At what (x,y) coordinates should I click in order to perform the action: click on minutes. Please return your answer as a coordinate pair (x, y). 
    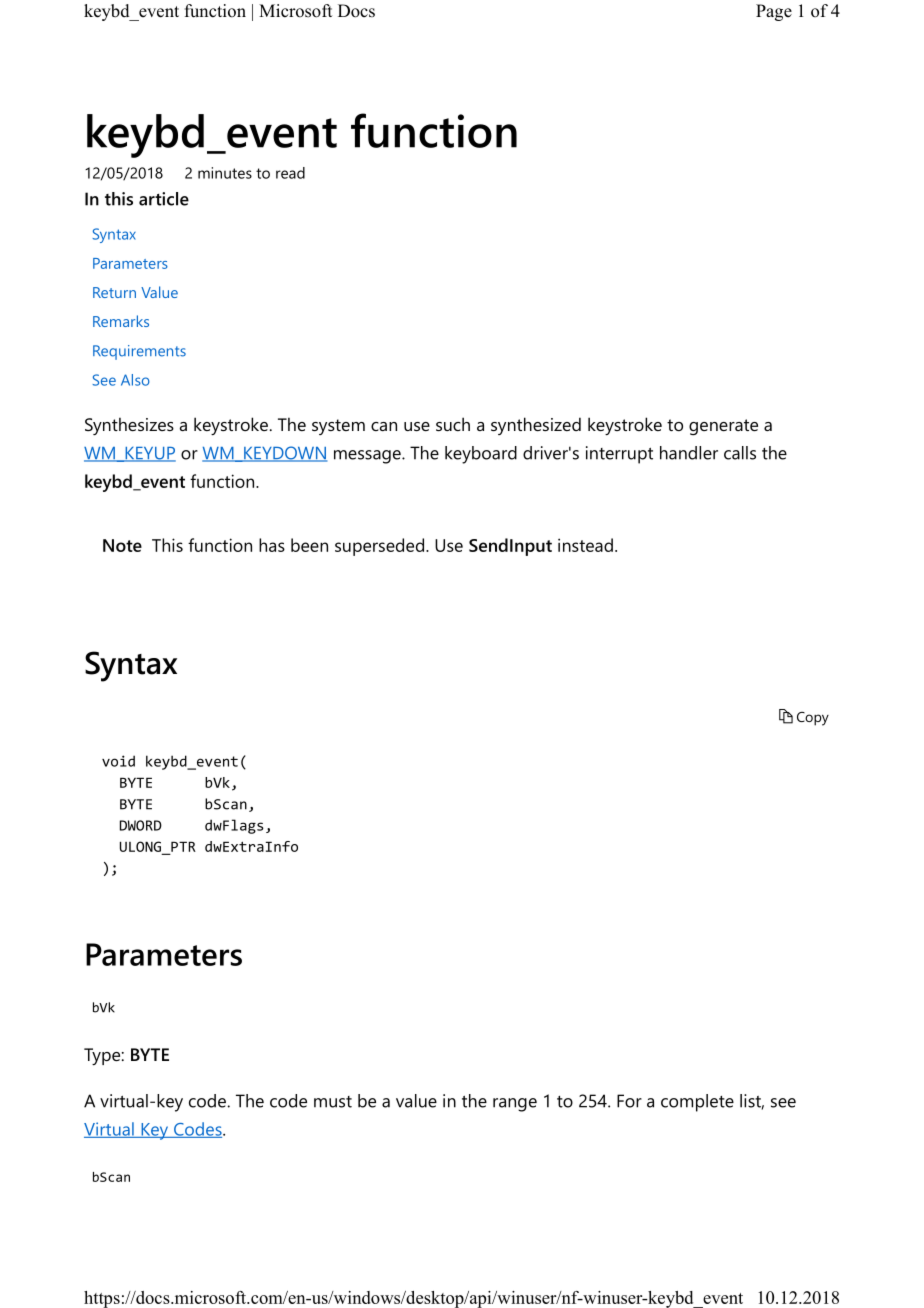
    Looking at the image, I should click on (225, 173).
